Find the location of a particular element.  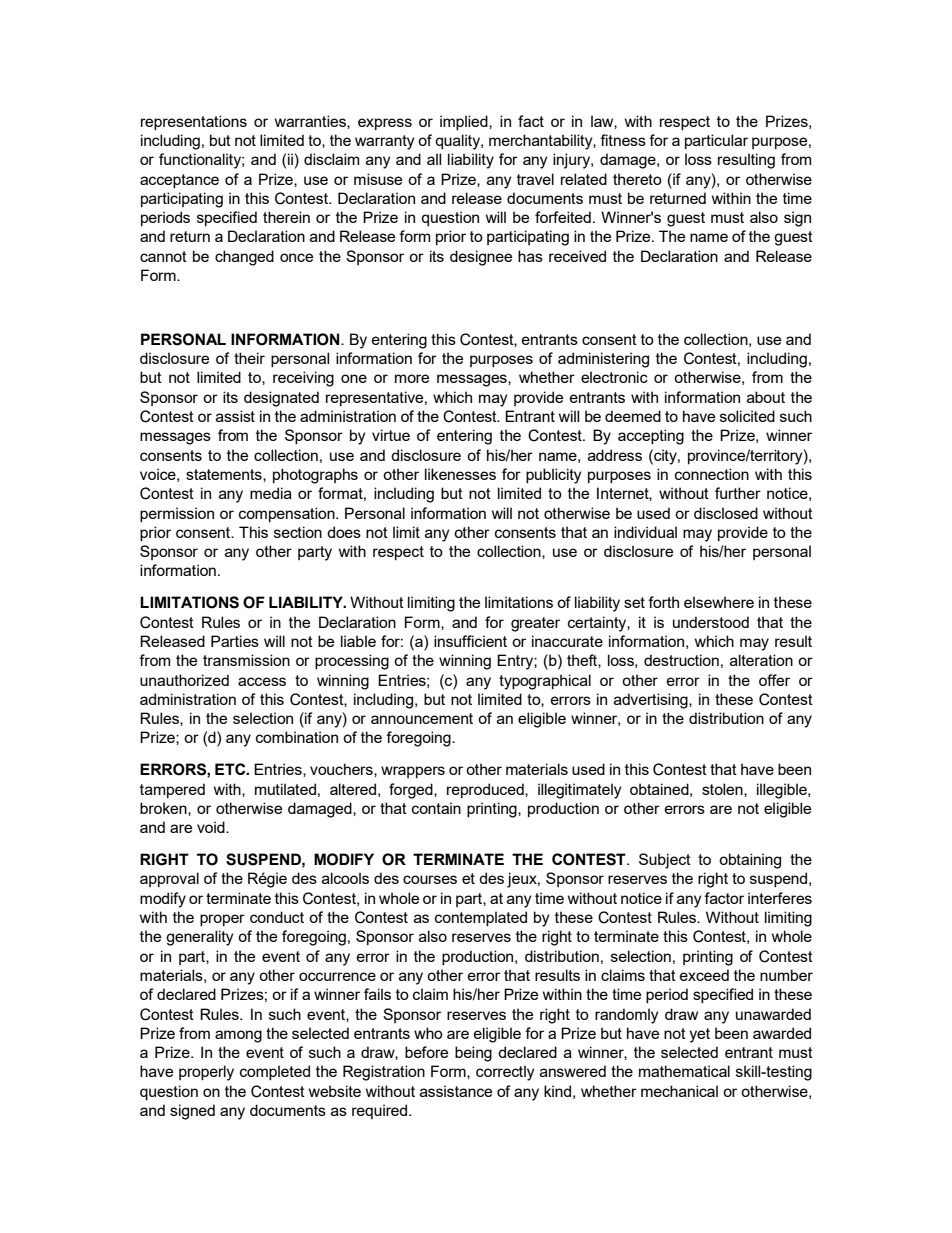

representations is located at coordinates (194, 122).
